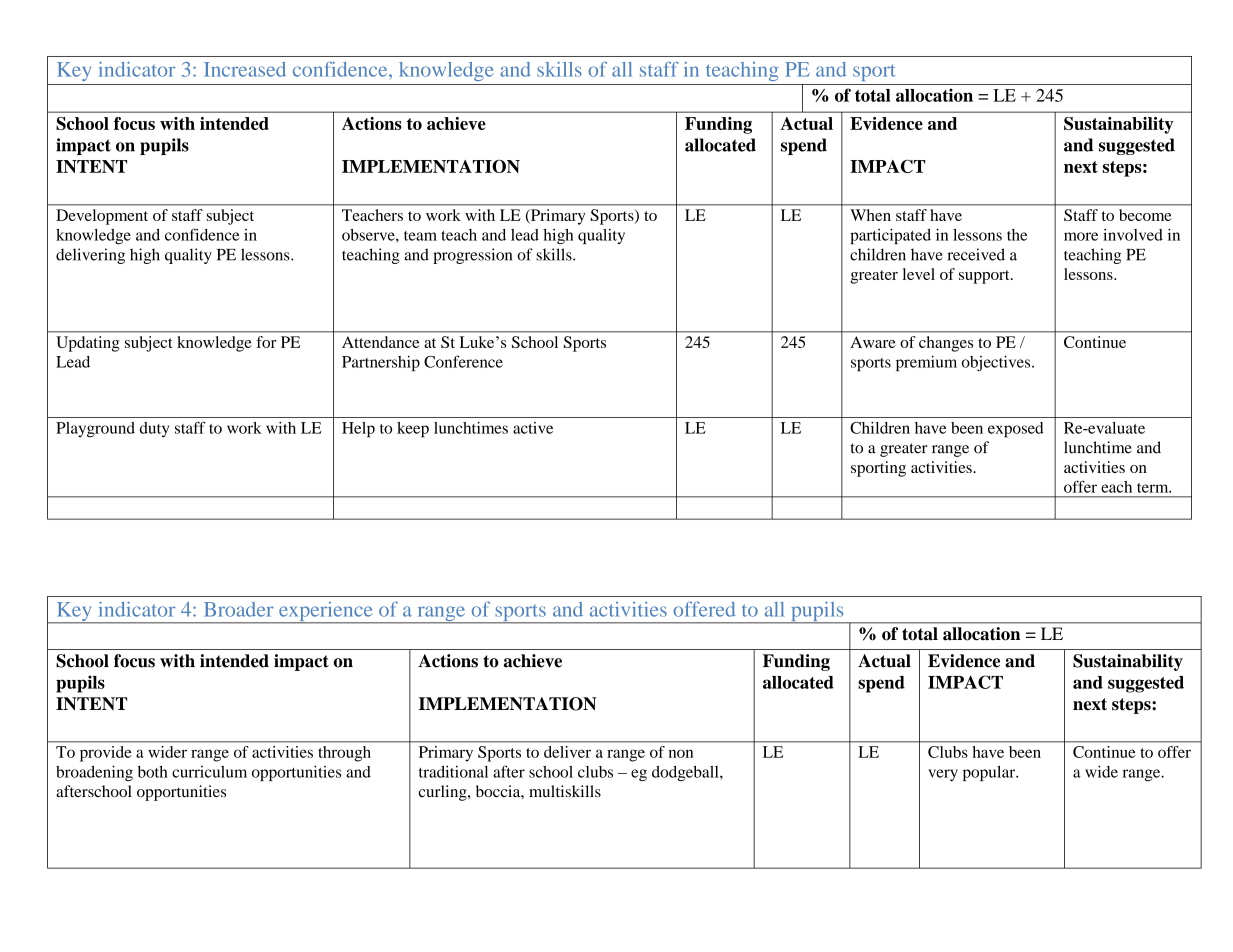  What do you see at coordinates (1145, 215) in the page?
I see `become` at bounding box center [1145, 215].
